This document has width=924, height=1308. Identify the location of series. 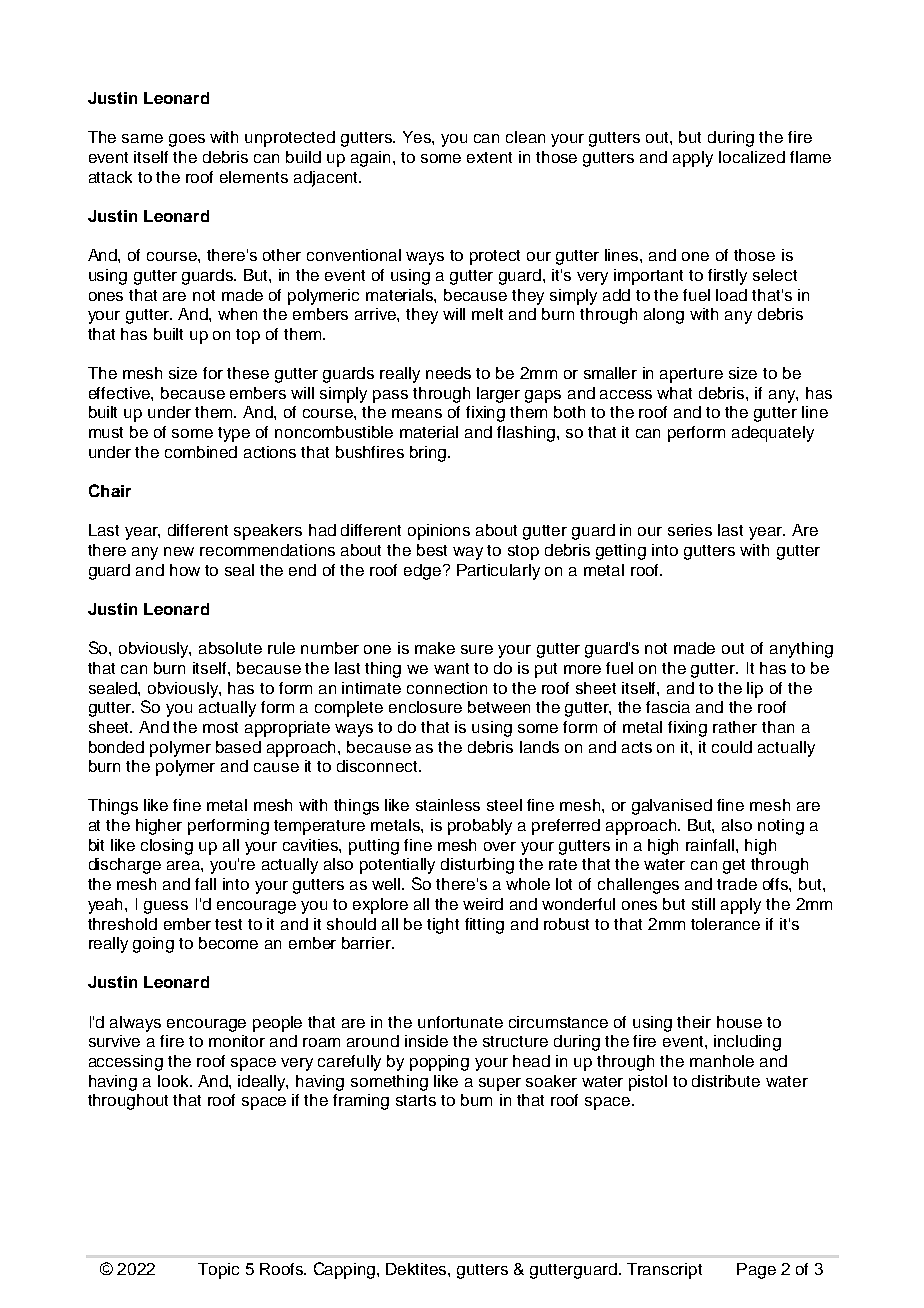
(690, 530).
